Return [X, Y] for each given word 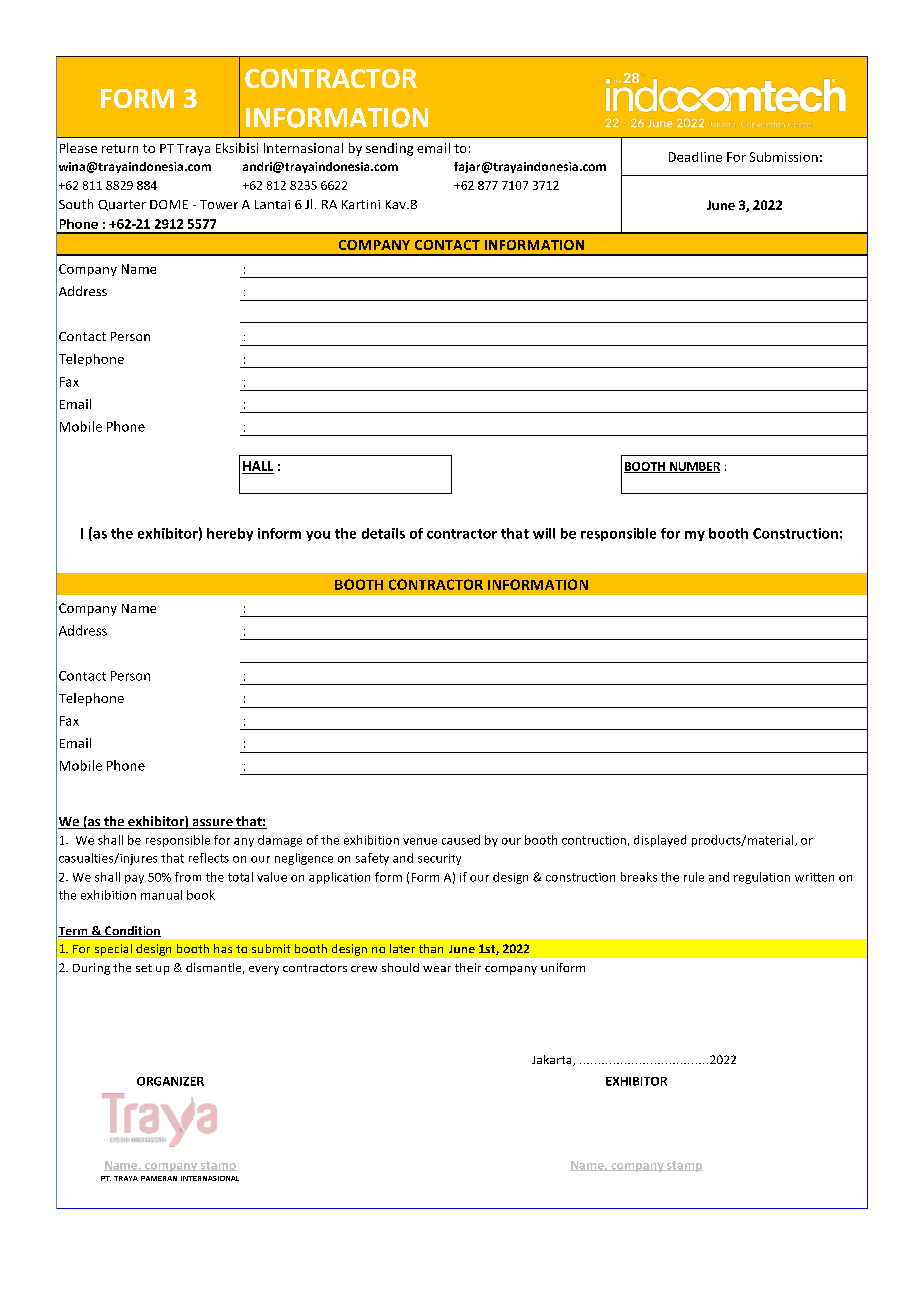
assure [212, 824]
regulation [762, 878]
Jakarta [553, 1060]
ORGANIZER [170, 1081]
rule [694, 877]
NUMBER [693, 467]
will [544, 533]
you [318, 536]
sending [389, 149]
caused [461, 840]
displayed [660, 841]
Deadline [695, 157]
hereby [230, 534]
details [383, 533]
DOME [169, 204]
